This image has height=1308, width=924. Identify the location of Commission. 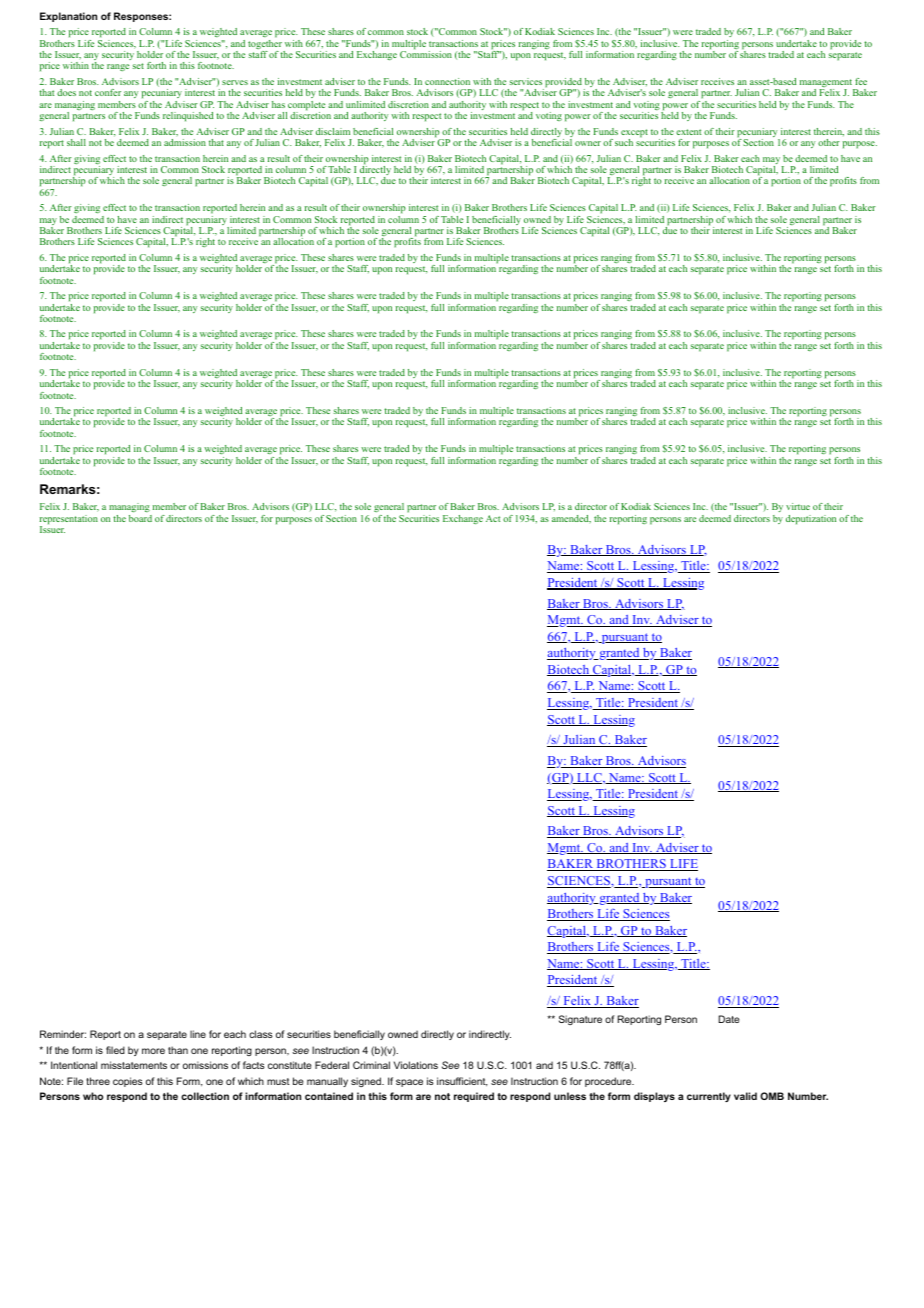
(426, 54).
